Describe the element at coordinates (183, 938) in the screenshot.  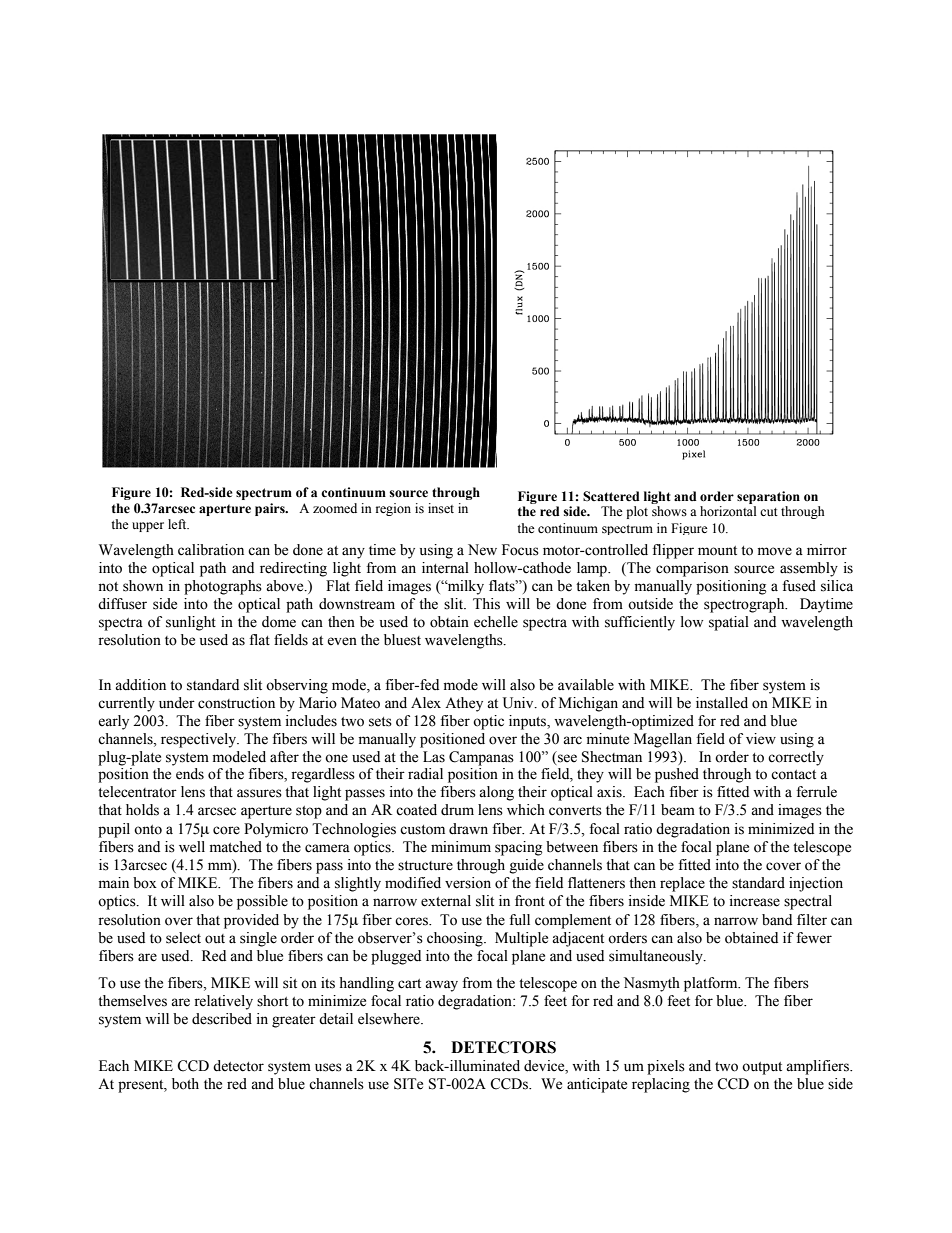
I see `select` at that location.
